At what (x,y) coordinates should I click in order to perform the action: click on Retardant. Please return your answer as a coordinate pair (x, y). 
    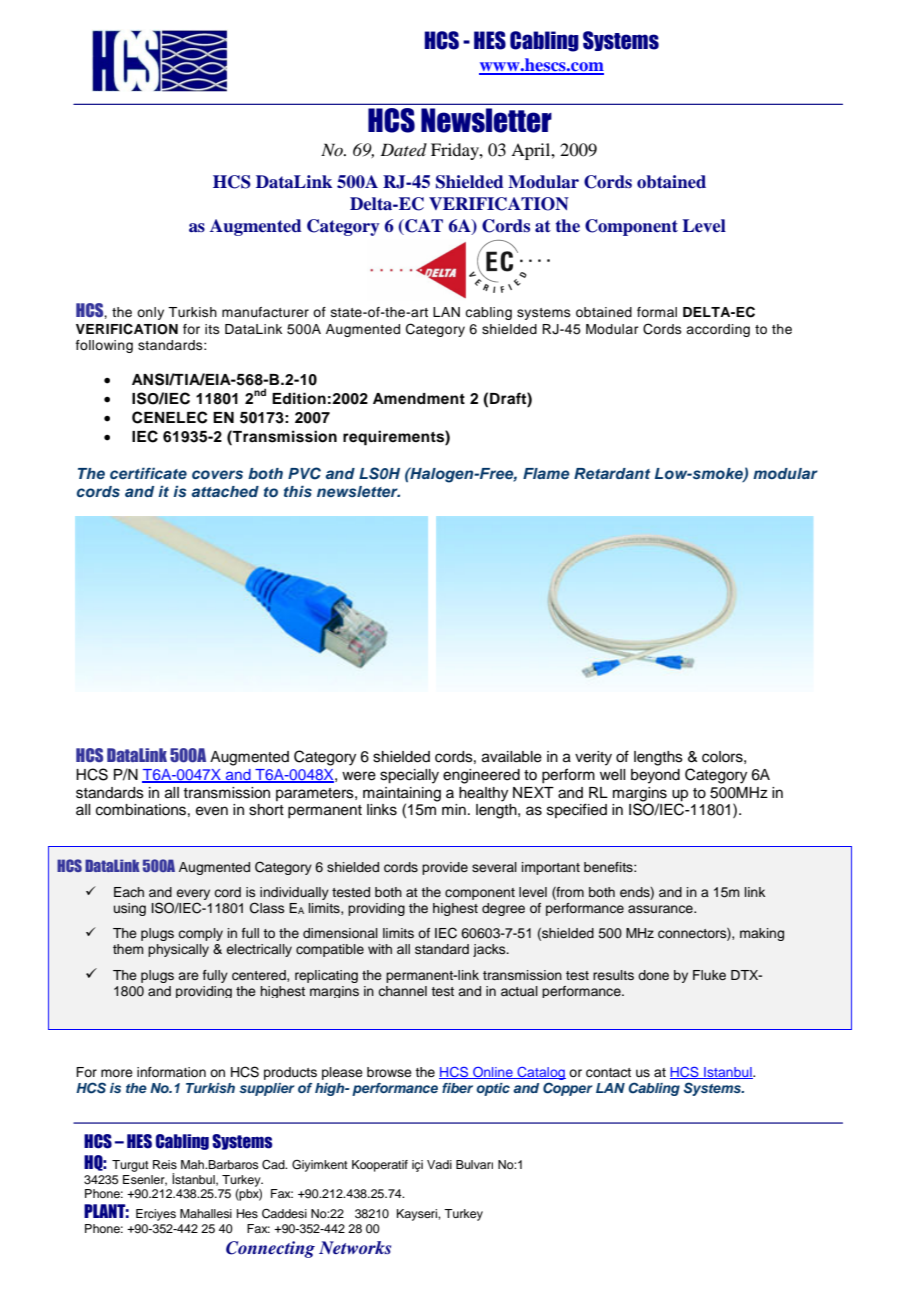
    Looking at the image, I should click on (612, 473).
